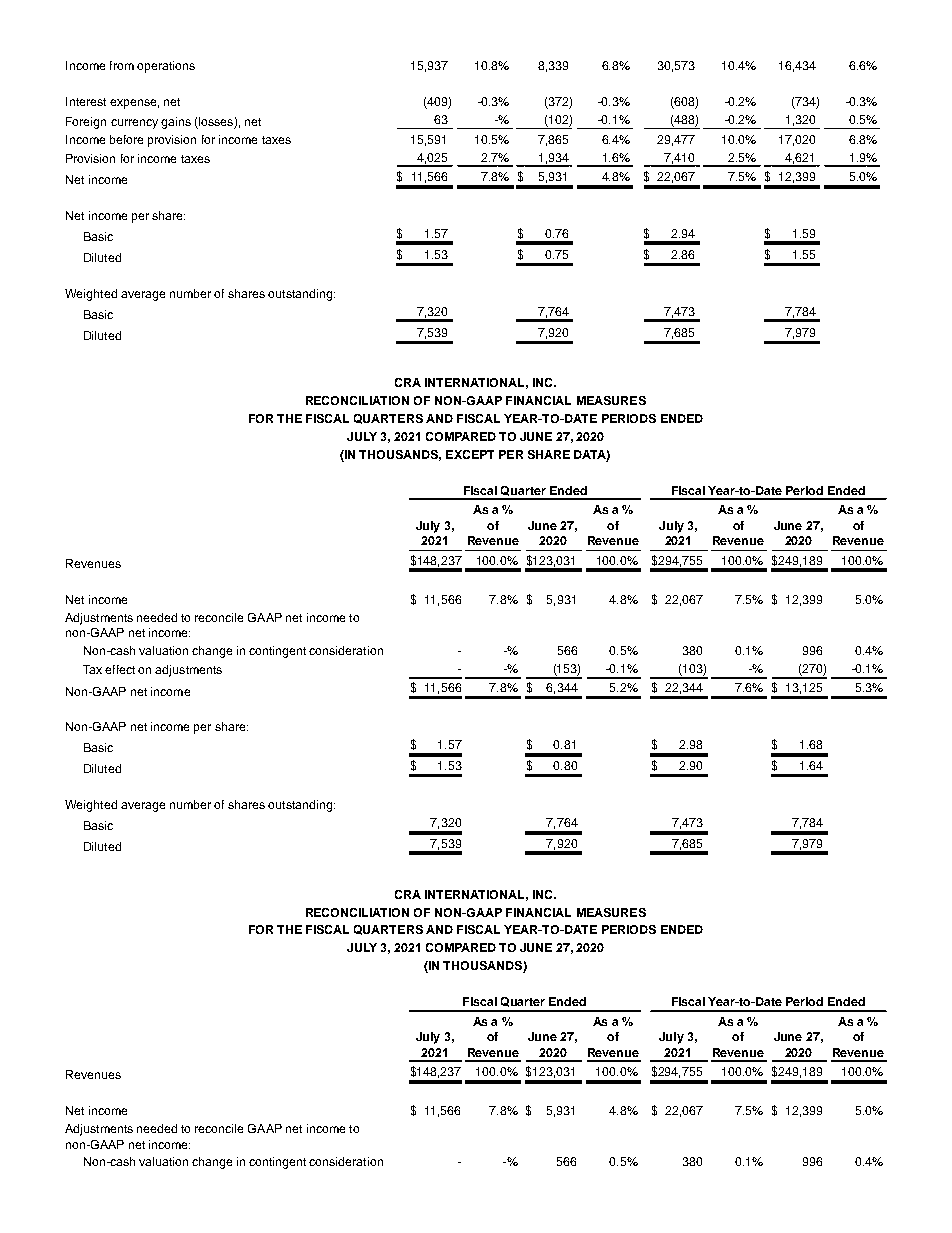 The height and width of the document is (1233, 952). I want to click on gains, so click(176, 123).
